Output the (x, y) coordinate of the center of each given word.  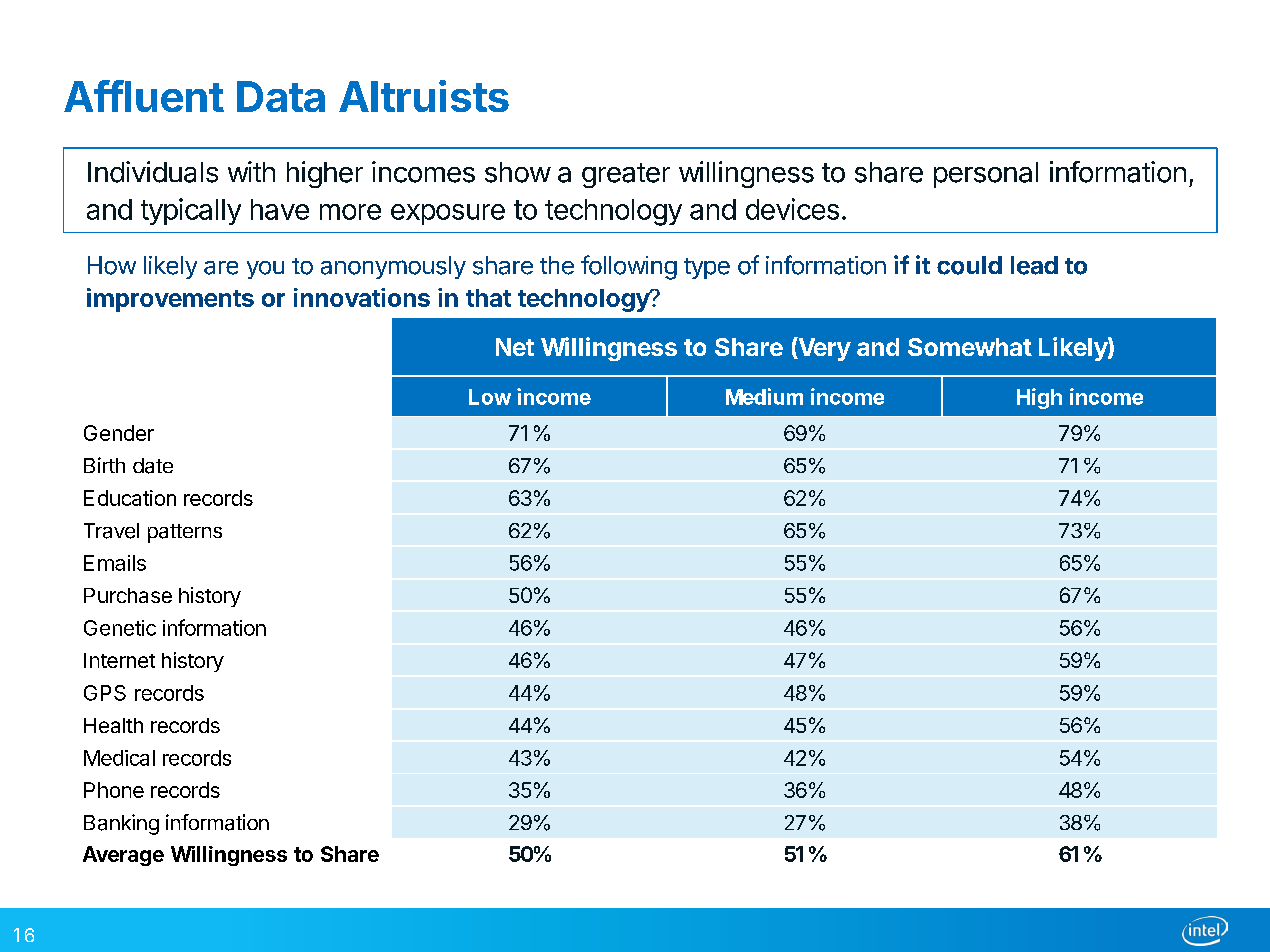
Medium (764, 396)
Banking (121, 824)
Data (281, 96)
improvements (170, 300)
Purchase (128, 595)
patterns (185, 533)
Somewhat (970, 347)
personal (986, 175)
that (488, 298)
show (518, 172)
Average (123, 856)
